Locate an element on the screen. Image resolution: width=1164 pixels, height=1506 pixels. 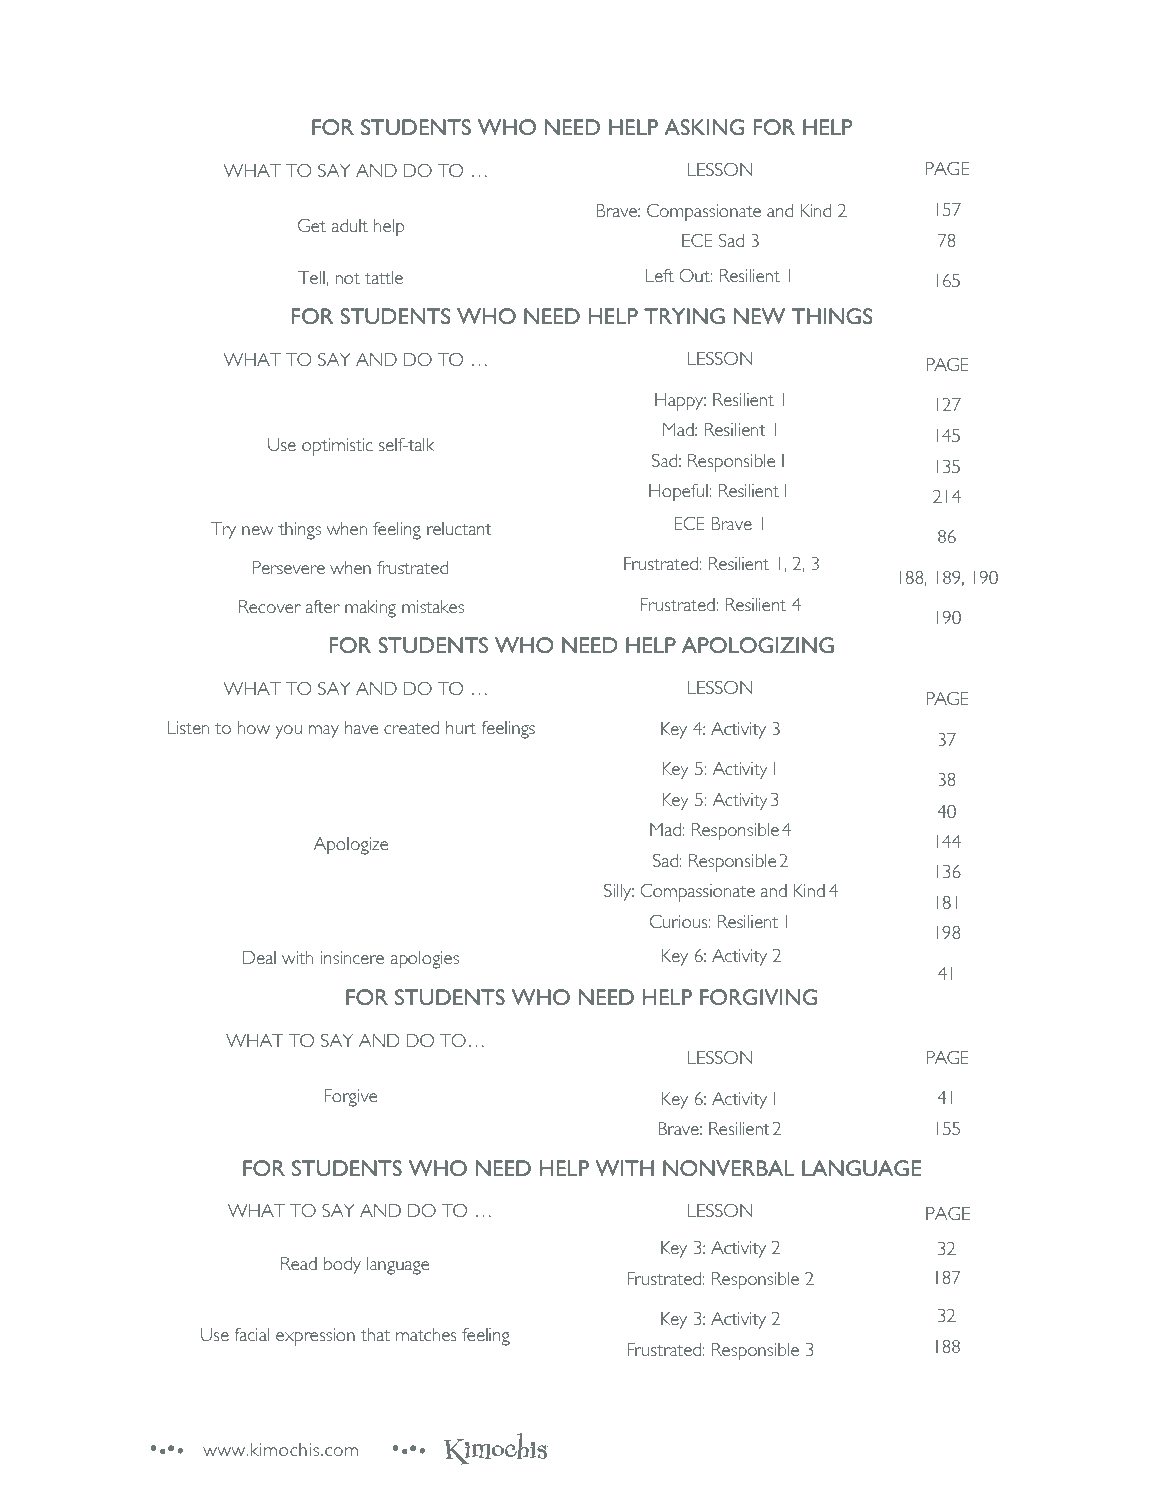
APOLOGIZING is located at coordinates (758, 645).
